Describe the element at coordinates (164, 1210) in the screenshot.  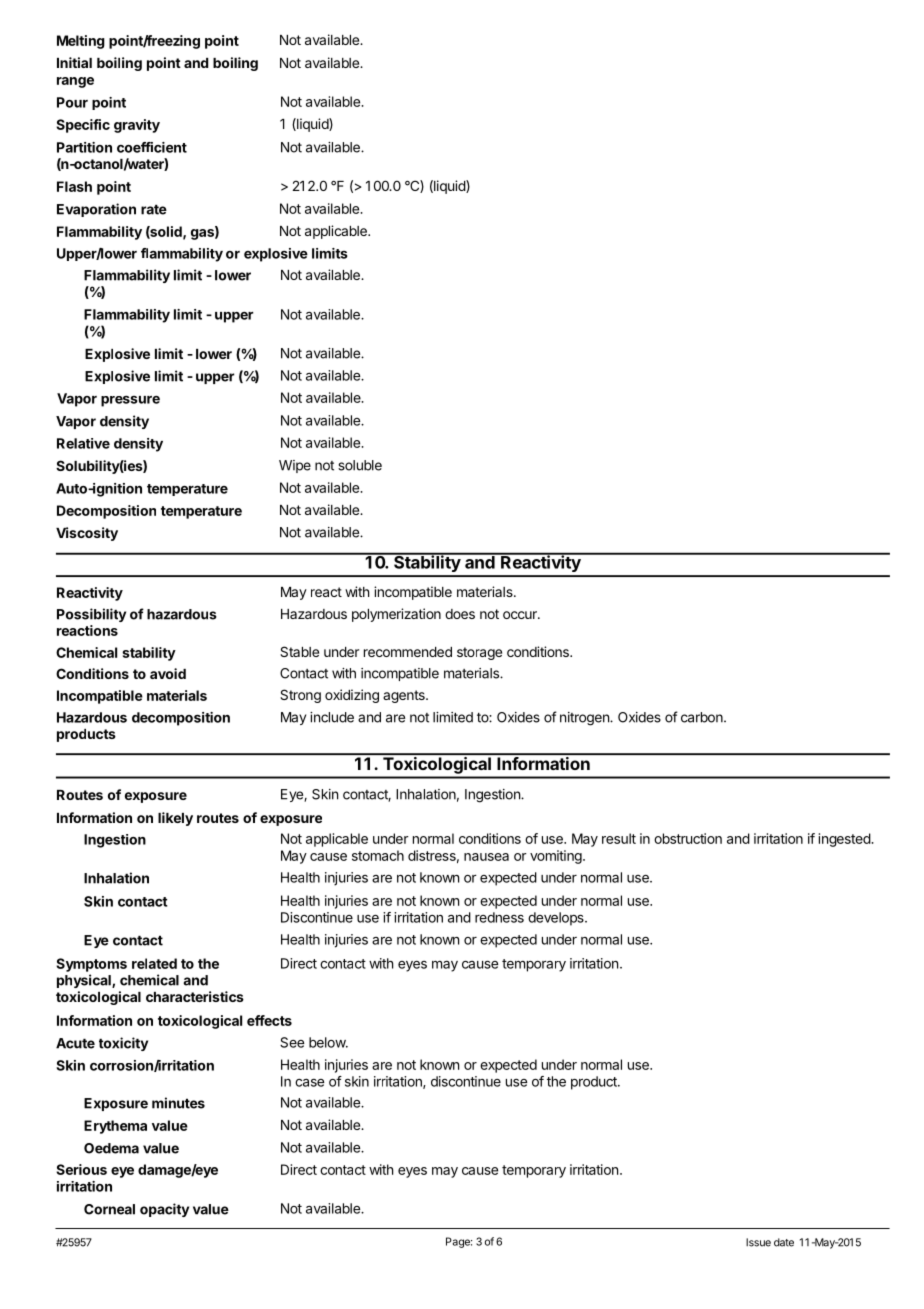
I see `opacity` at that location.
